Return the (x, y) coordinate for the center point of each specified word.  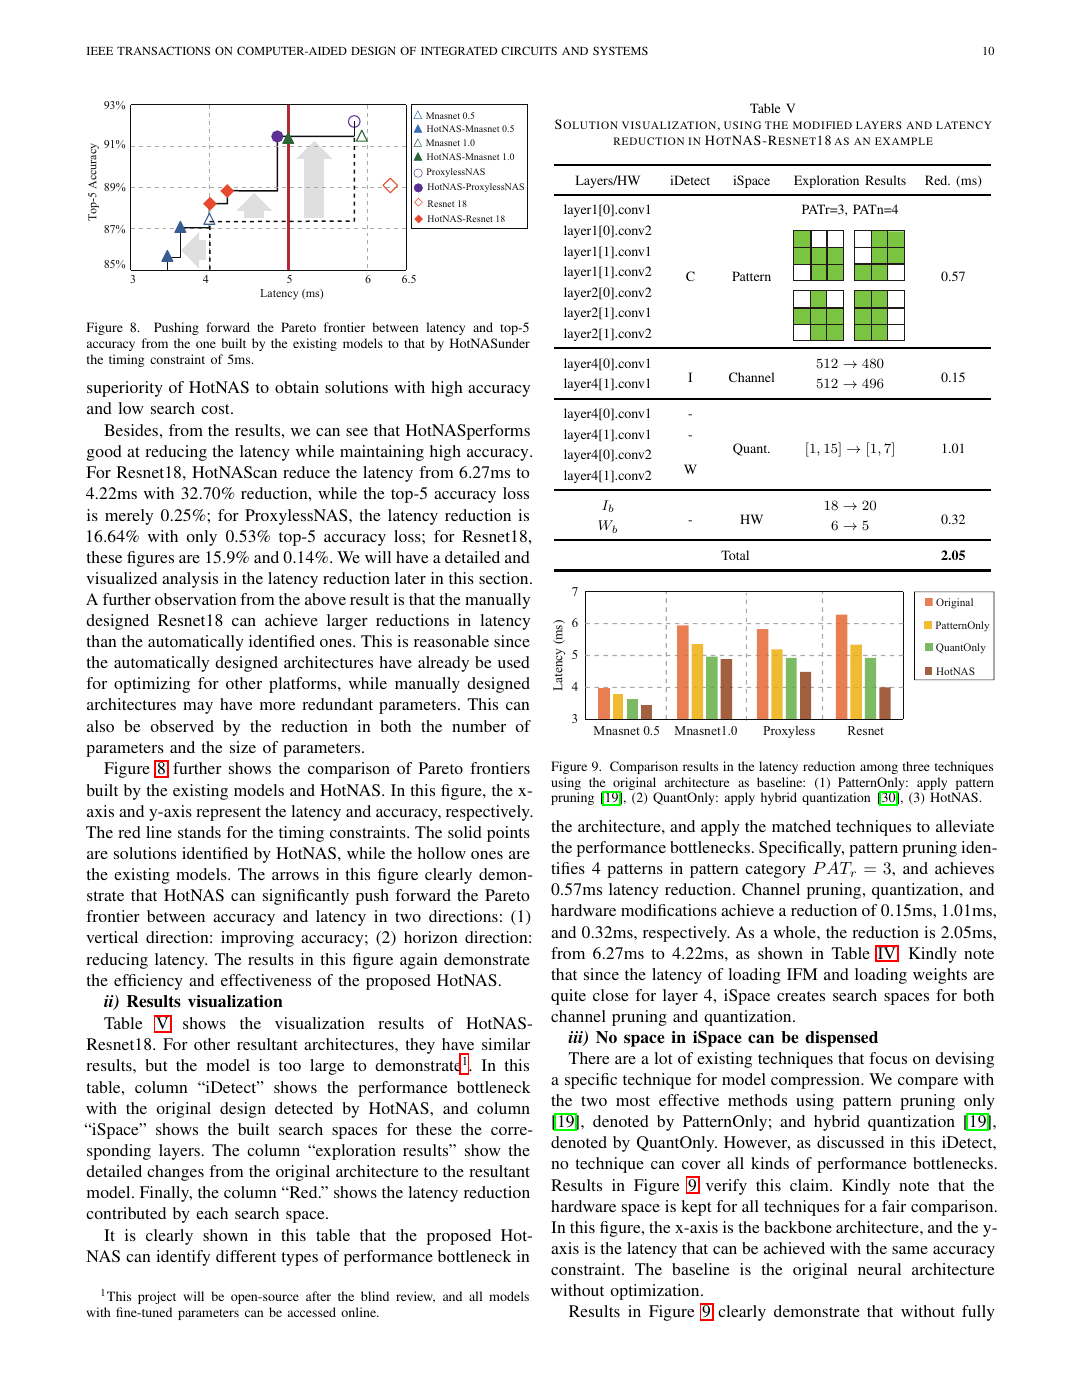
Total (735, 555)
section (505, 578)
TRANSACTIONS (163, 50)
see (357, 432)
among (879, 769)
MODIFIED (822, 125)
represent (228, 814)
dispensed (841, 1039)
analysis (190, 580)
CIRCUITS (529, 50)
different (246, 1256)
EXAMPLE (904, 141)
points (508, 834)
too (290, 1066)
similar (506, 1044)
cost (216, 409)
